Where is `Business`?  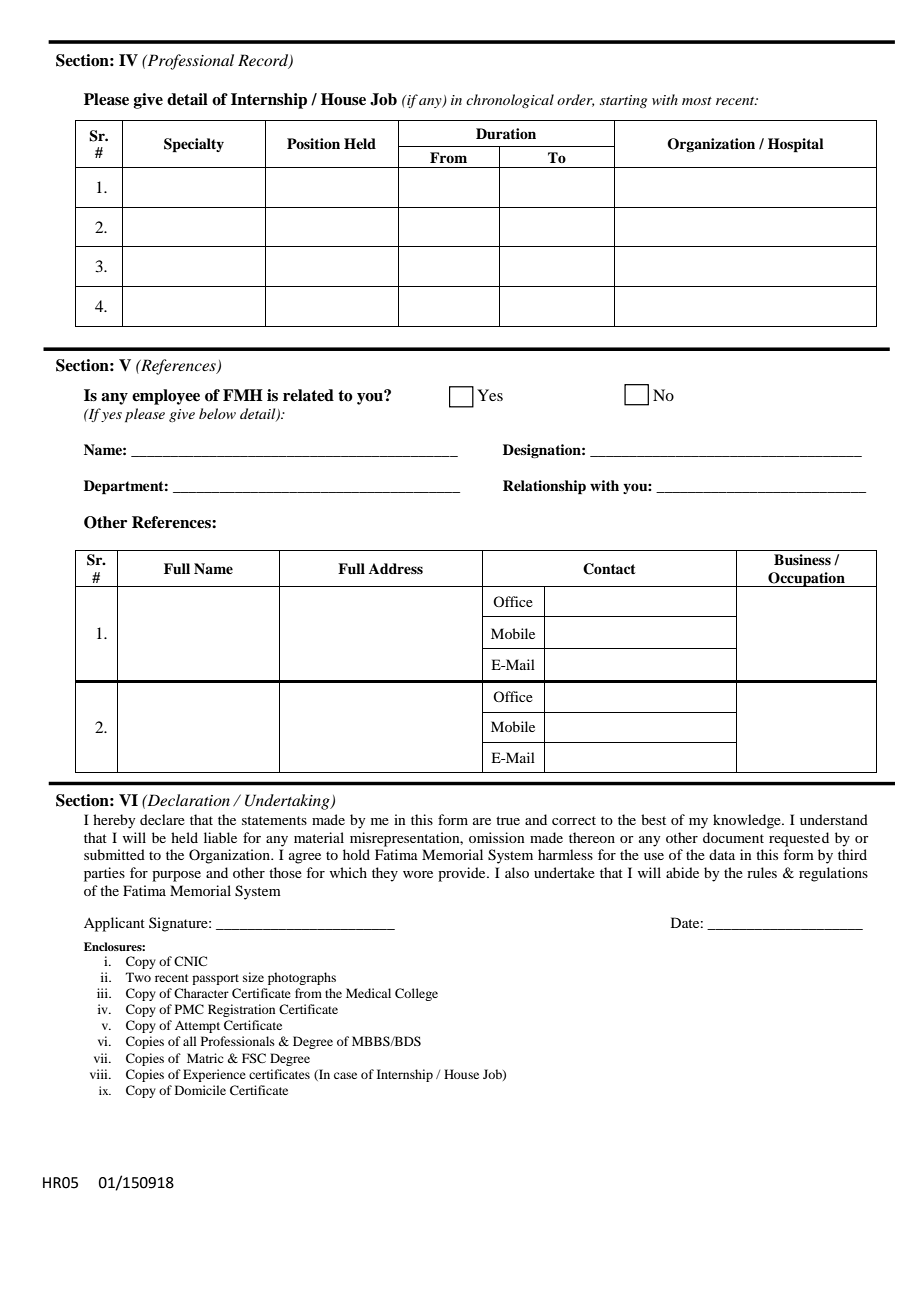 Business is located at coordinates (802, 559).
